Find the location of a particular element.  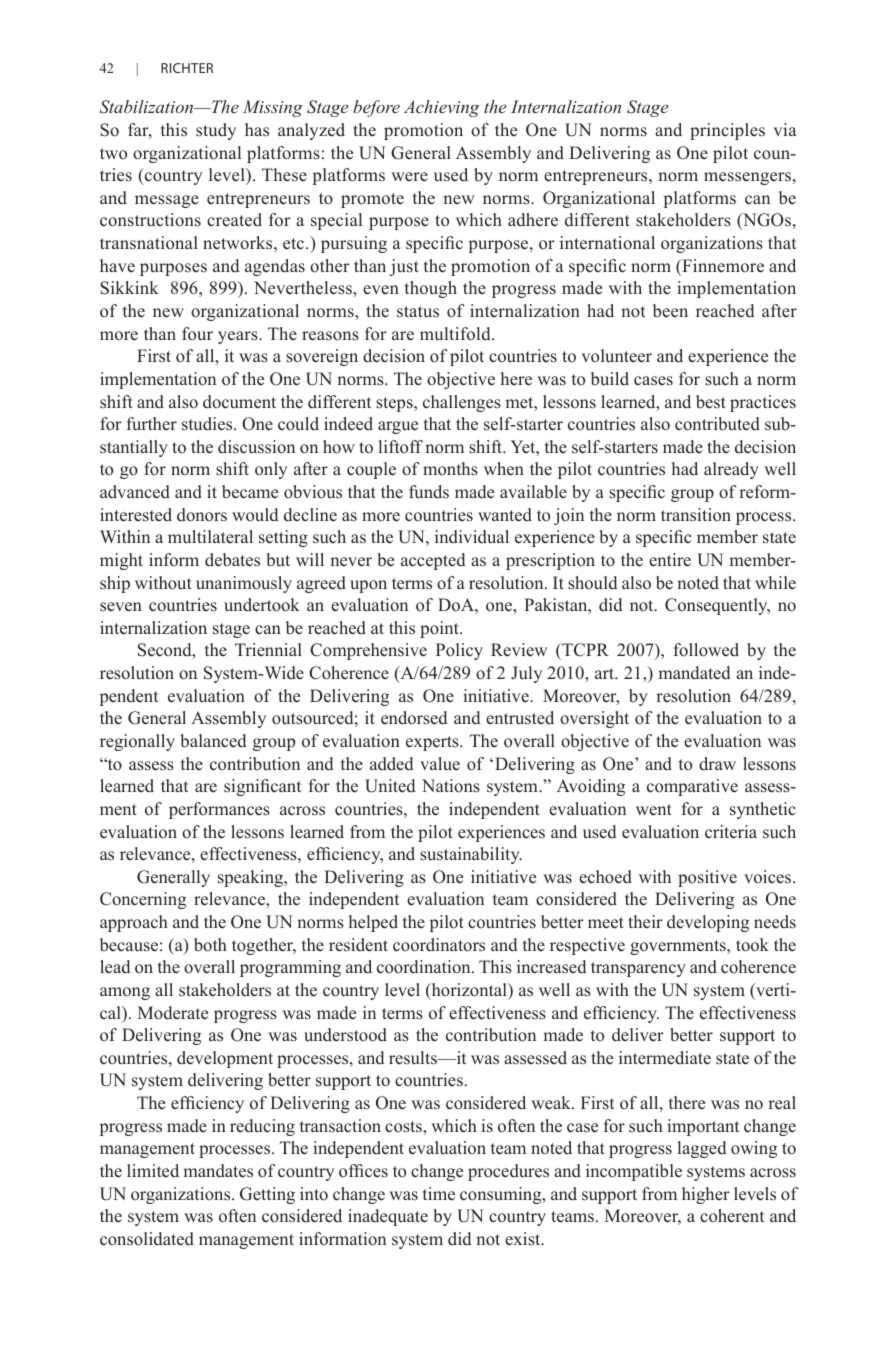

criteria is located at coordinates (731, 832).
